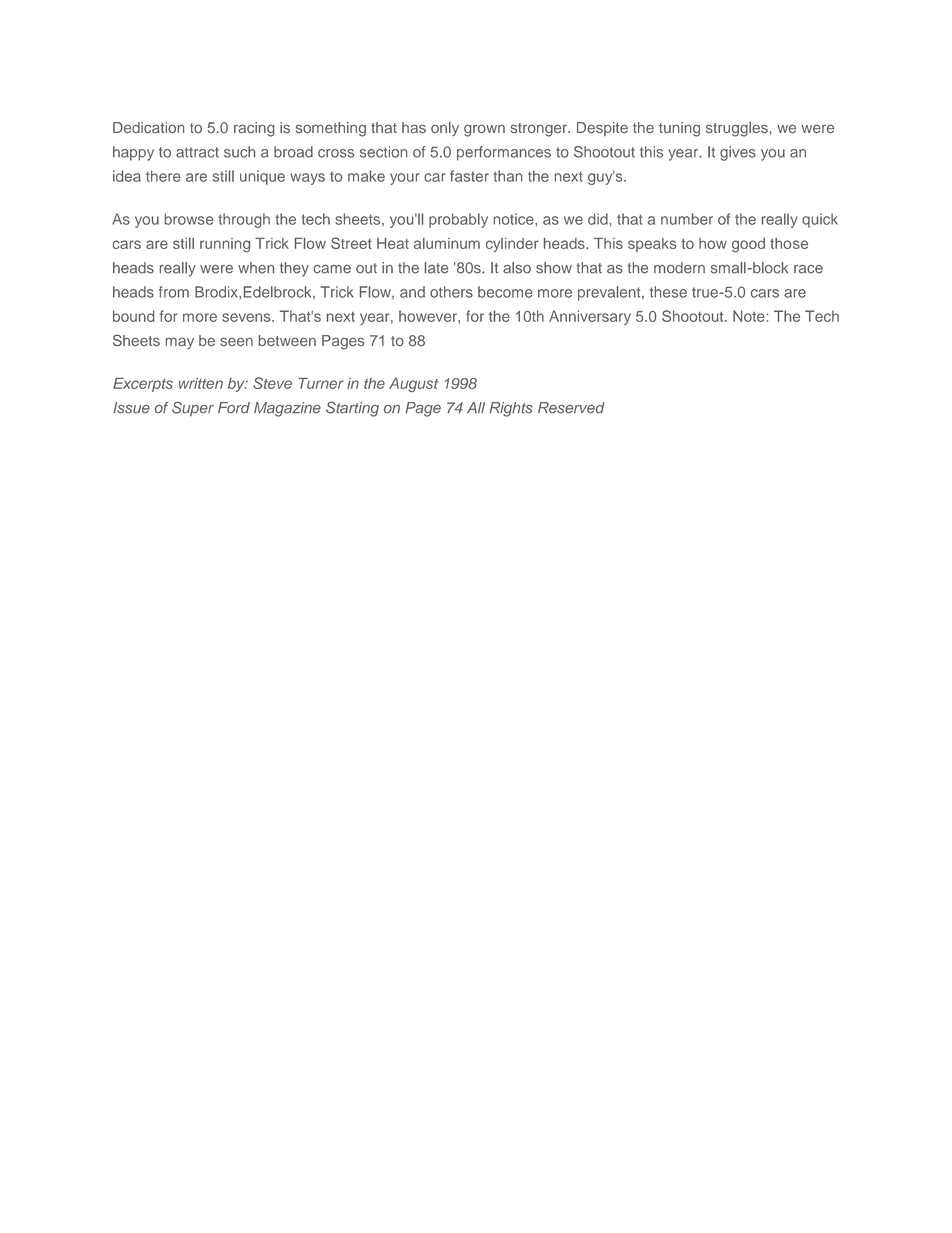 The width and height of the page is (952, 1233). What do you see at coordinates (469, 176) in the page?
I see `faster` at bounding box center [469, 176].
